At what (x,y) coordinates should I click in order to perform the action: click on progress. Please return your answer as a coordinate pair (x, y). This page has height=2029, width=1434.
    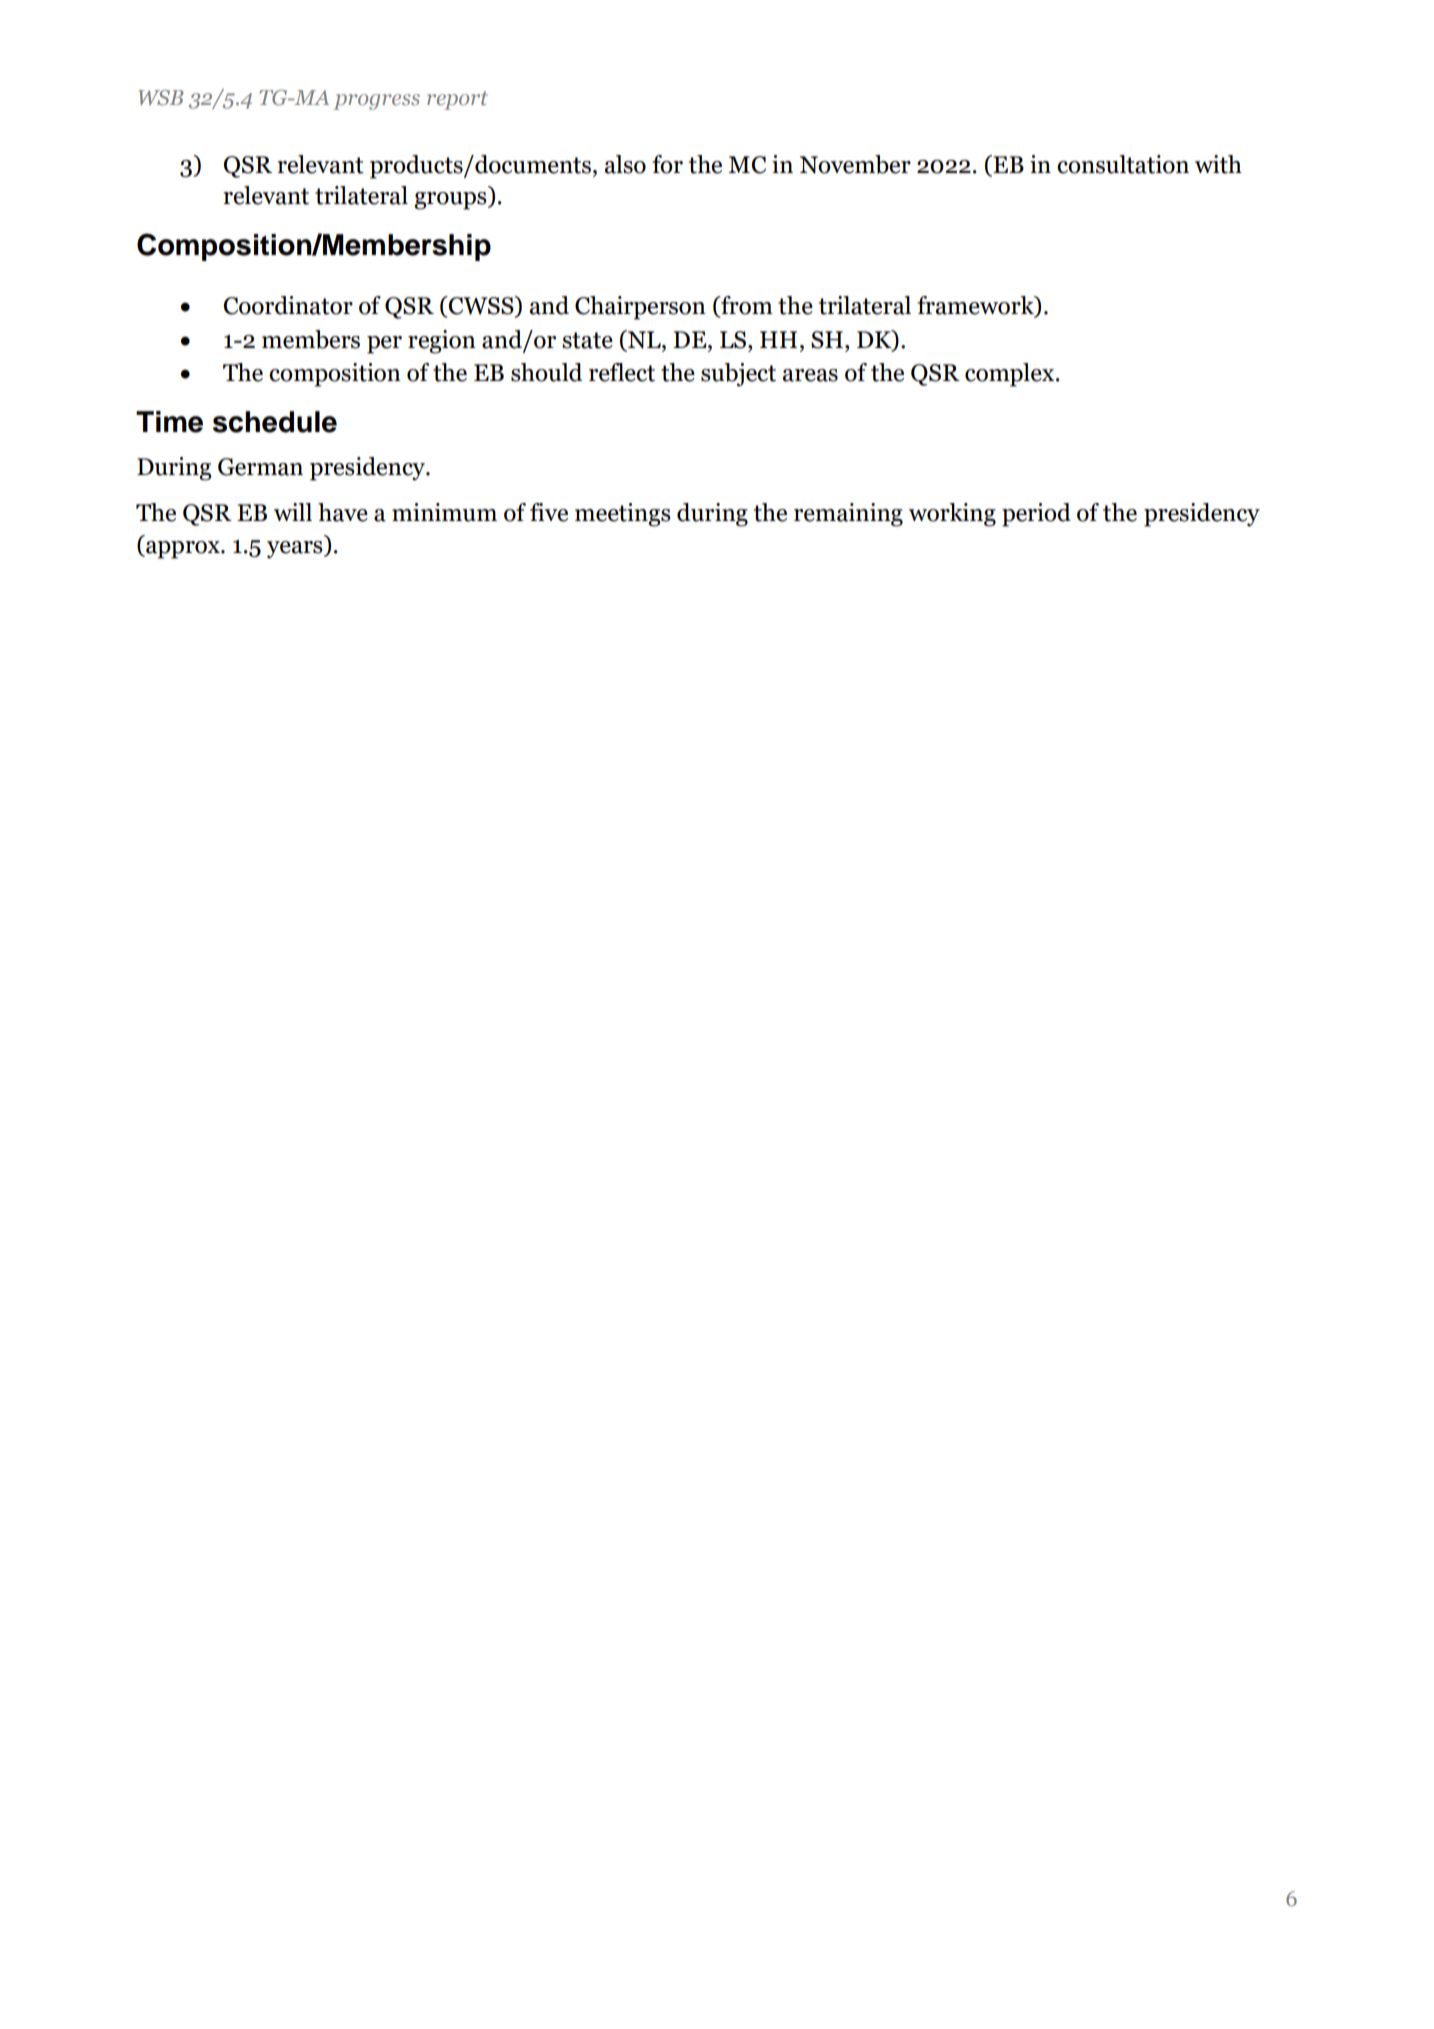
    Looking at the image, I should click on (376, 102).
